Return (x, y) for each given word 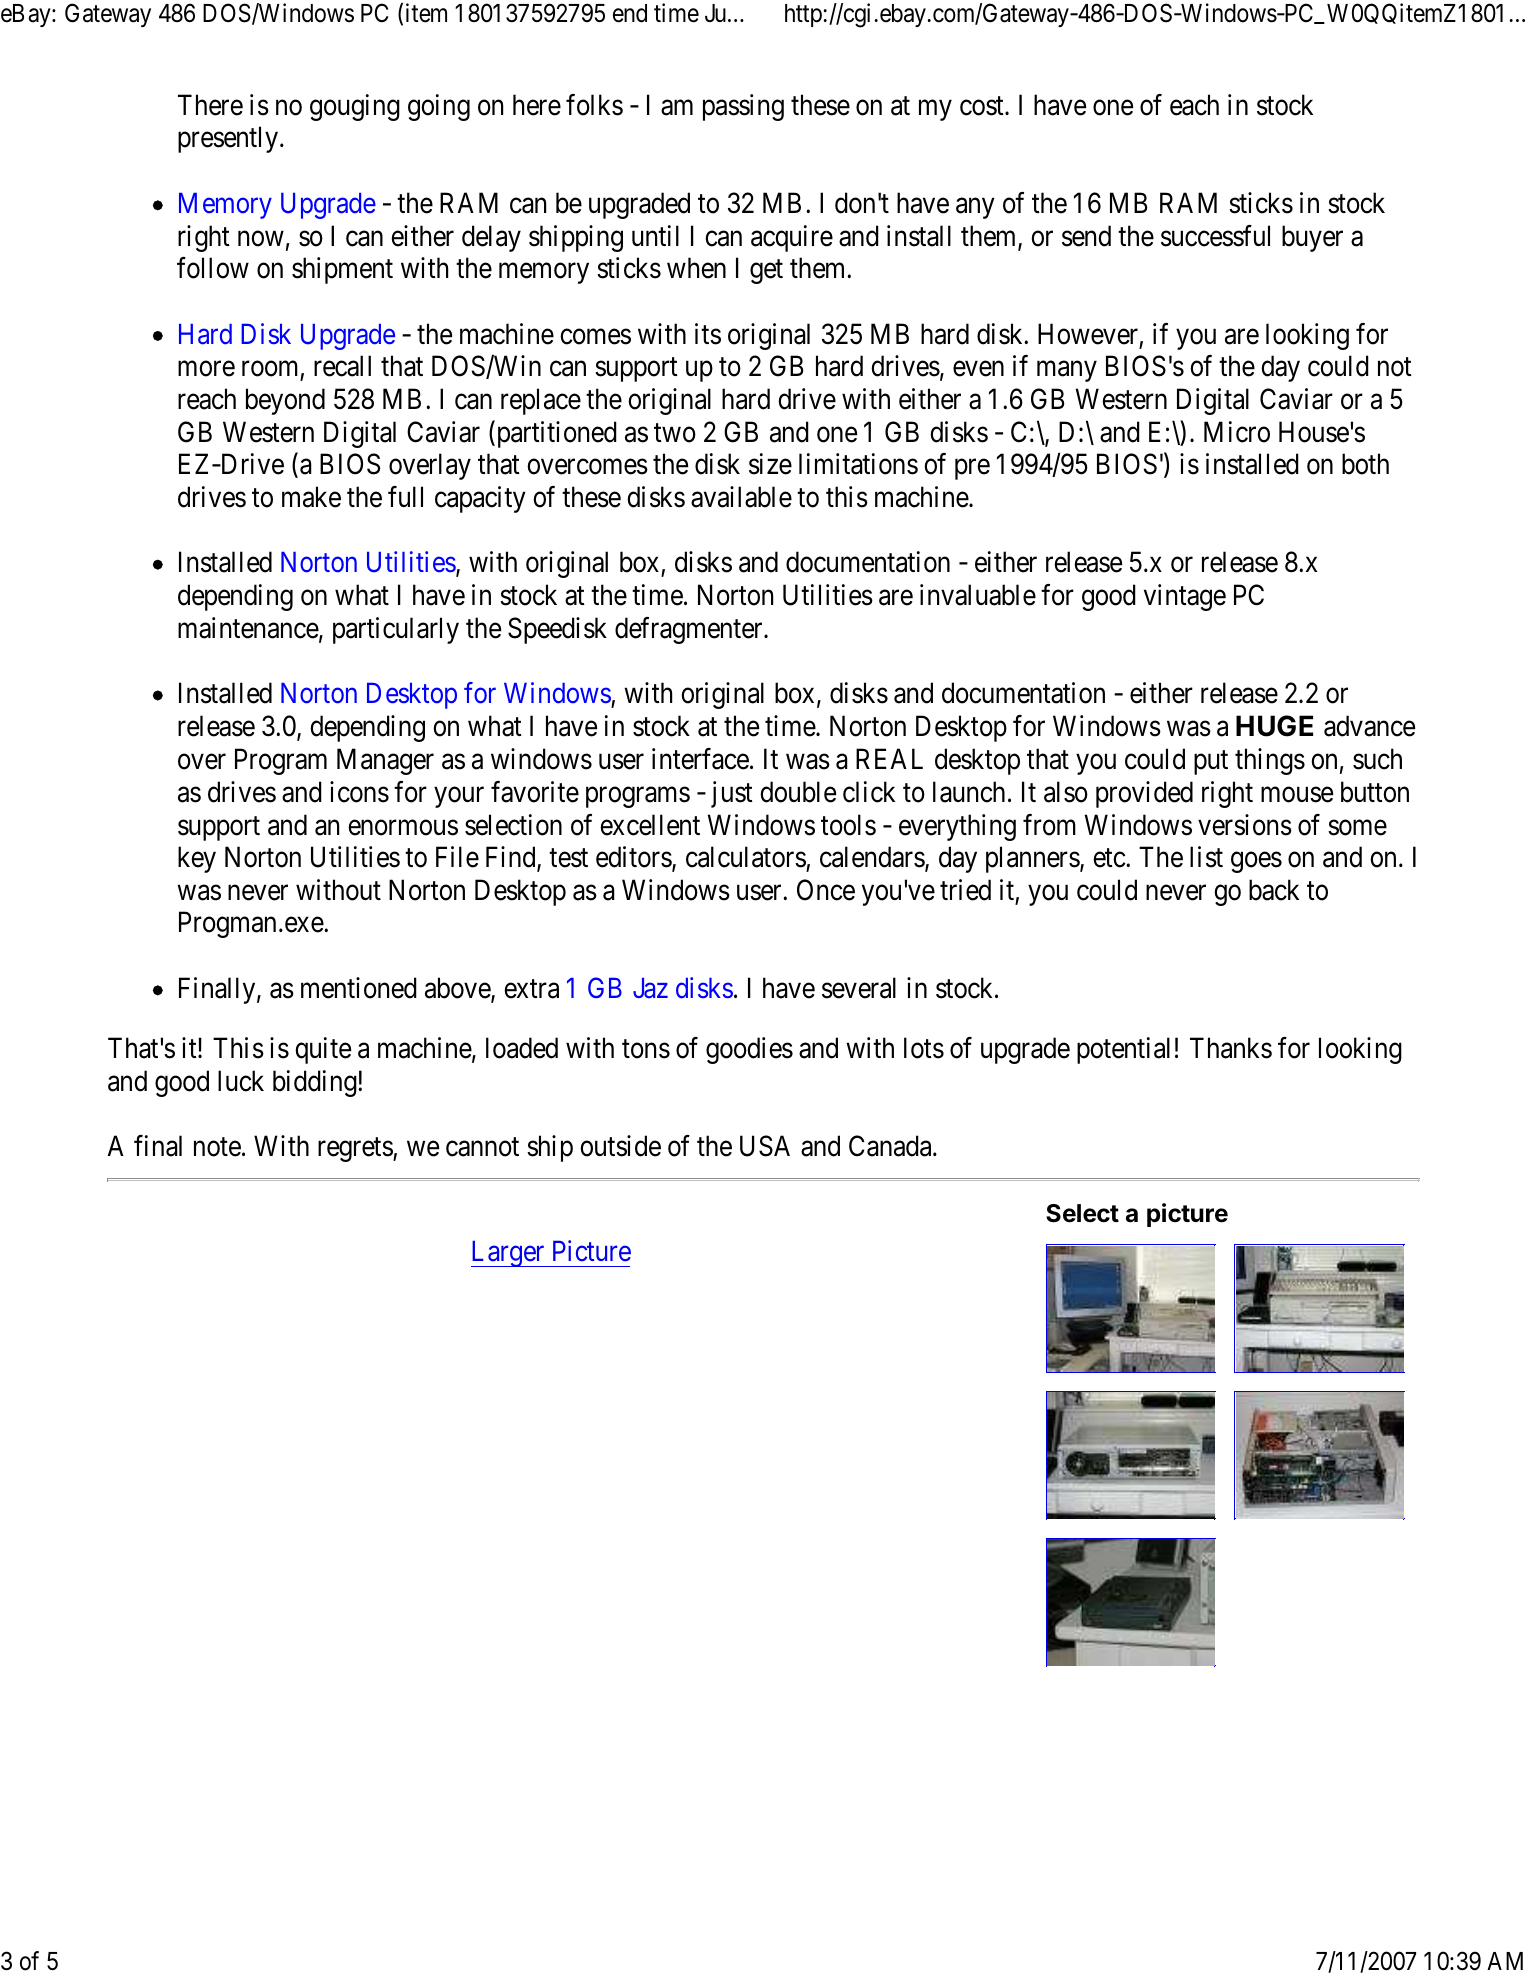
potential (1123, 1050)
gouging (355, 107)
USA (765, 1146)
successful (1215, 236)
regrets (356, 1150)
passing (743, 107)
